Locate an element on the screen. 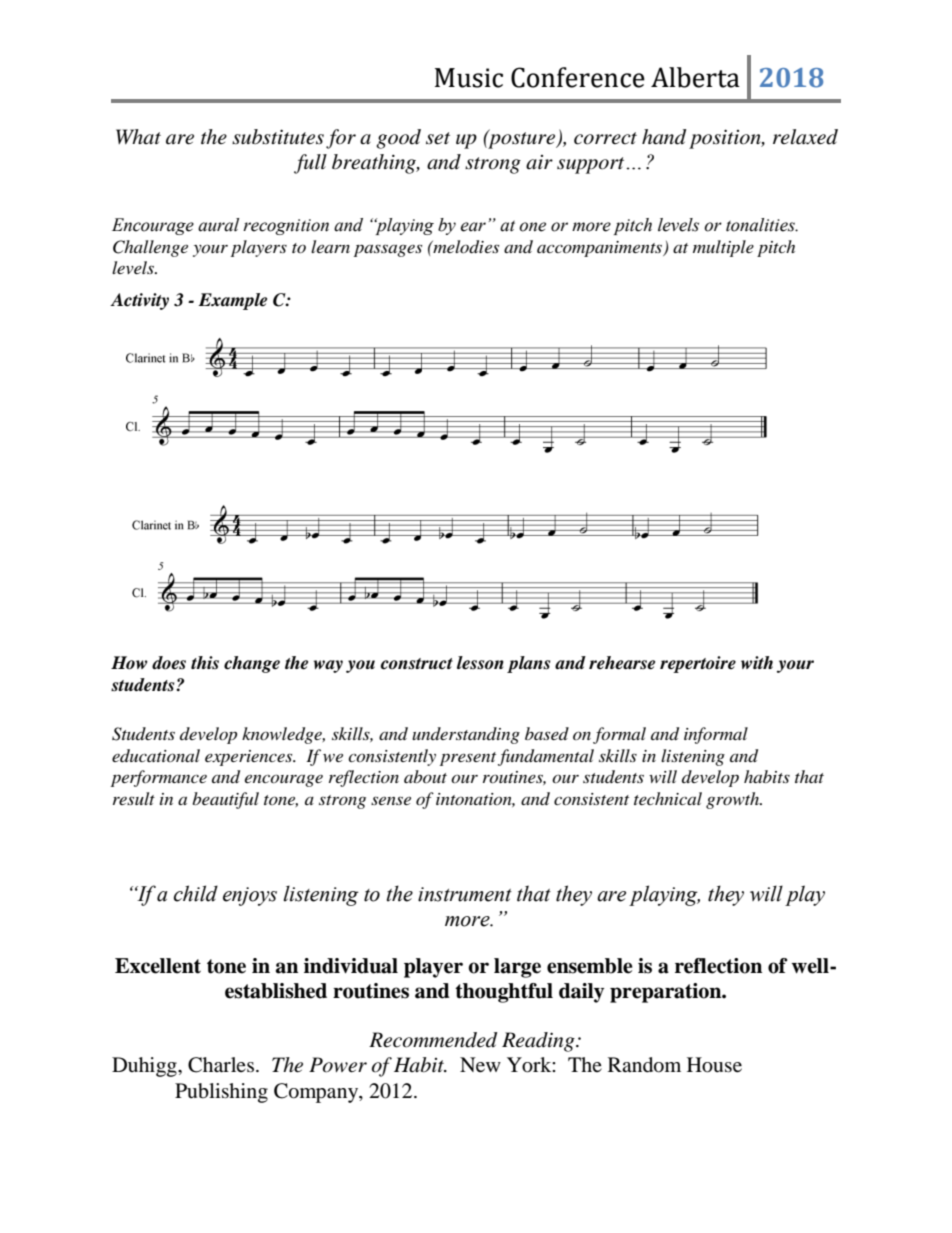  about is located at coordinates (425, 776).
